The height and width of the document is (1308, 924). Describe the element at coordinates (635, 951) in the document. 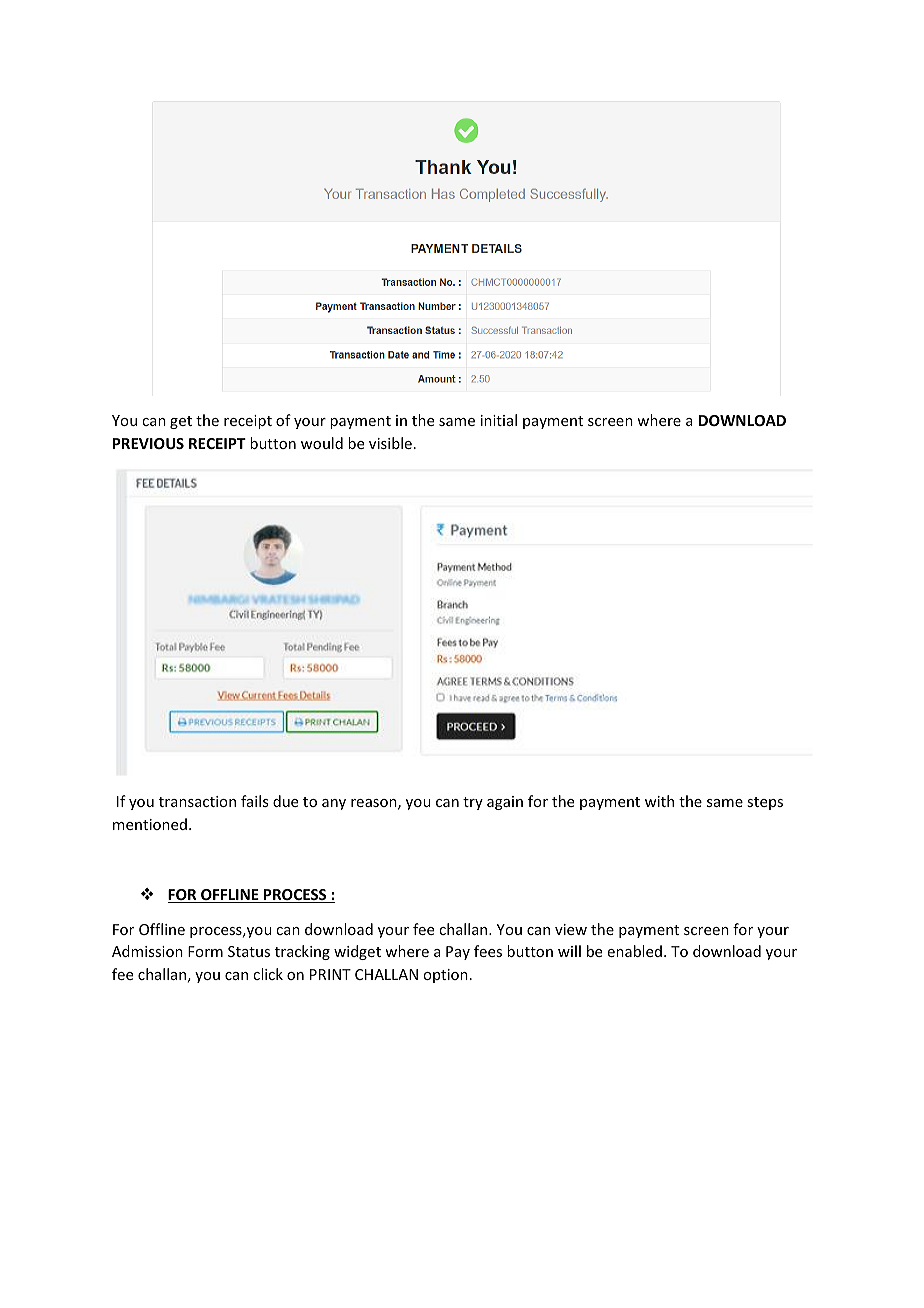

I see `enabled` at that location.
